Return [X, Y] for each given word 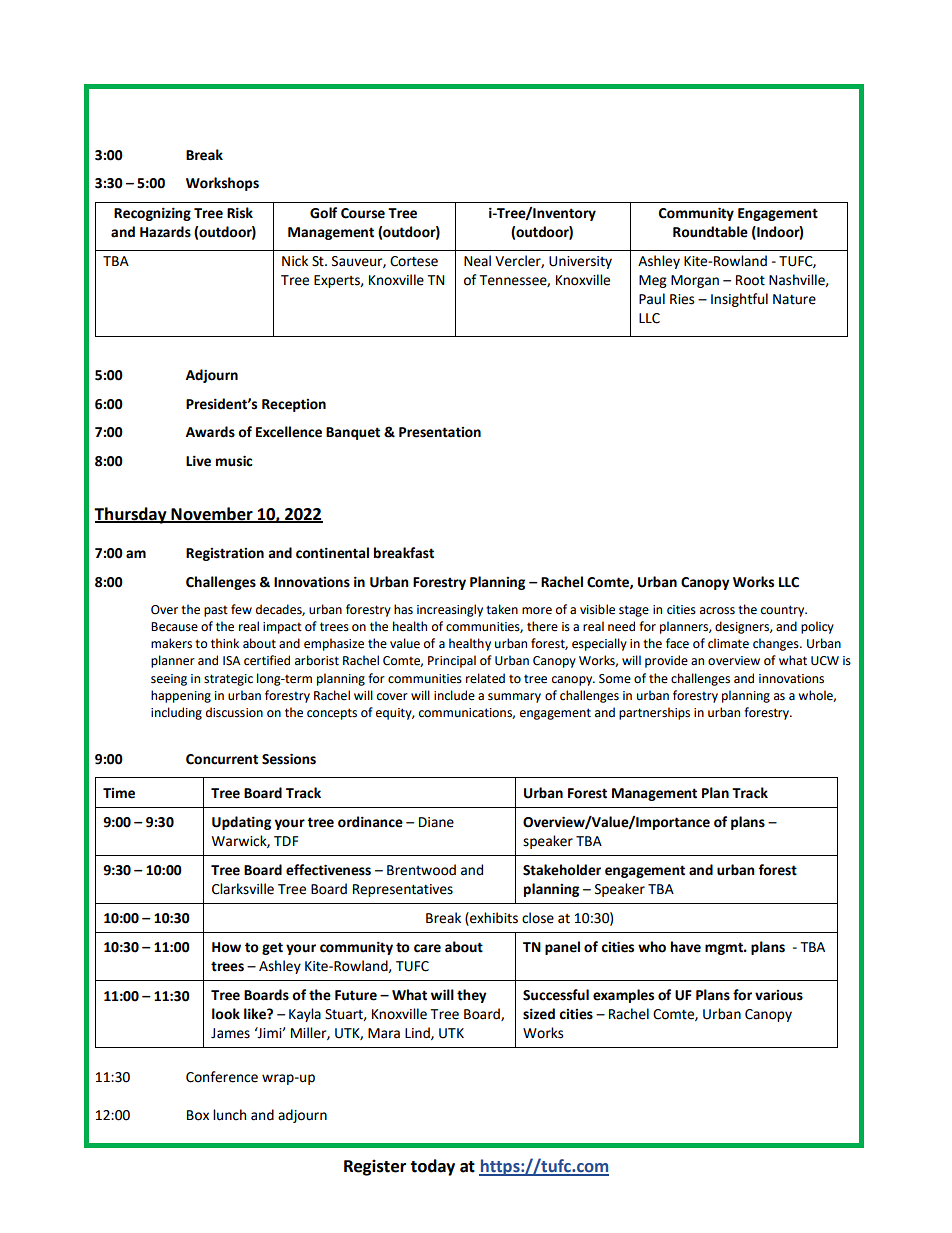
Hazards [165, 232]
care [427, 948]
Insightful [739, 300]
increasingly [450, 610]
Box [198, 1115]
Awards [210, 432]
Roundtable [710, 232]
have [686, 947]
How [226, 947]
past [216, 611]
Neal [477, 261]
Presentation [440, 432]
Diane [436, 822]
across [717, 611]
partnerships [654, 713]
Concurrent [222, 759]
